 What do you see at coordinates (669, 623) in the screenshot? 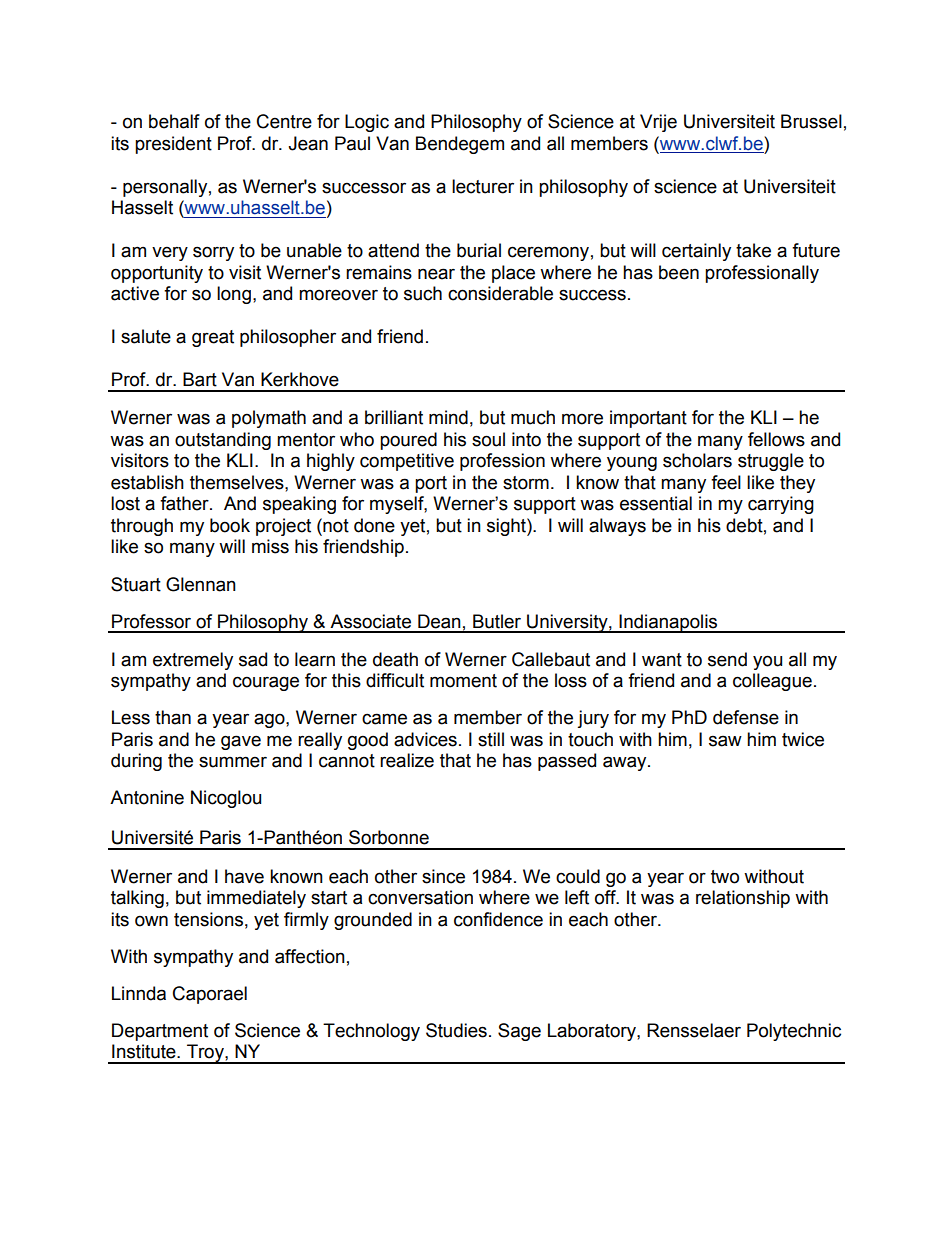
I see `Indianapolis` at bounding box center [669, 623].
